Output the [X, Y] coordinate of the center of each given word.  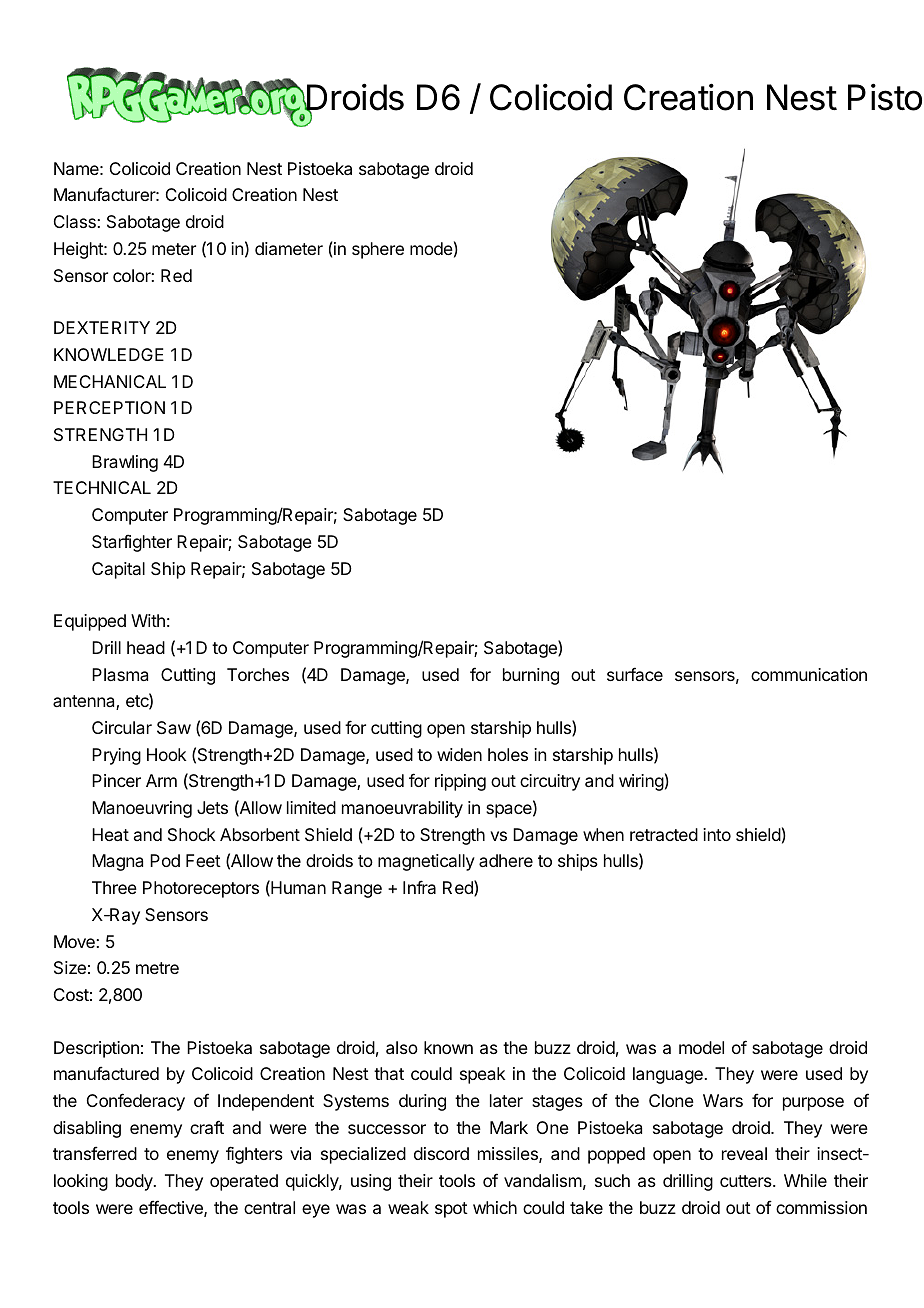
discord [441, 1153]
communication [809, 674]
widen [459, 754]
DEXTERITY [102, 327]
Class [76, 221]
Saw [174, 727]
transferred [95, 1153]
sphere [378, 250]
